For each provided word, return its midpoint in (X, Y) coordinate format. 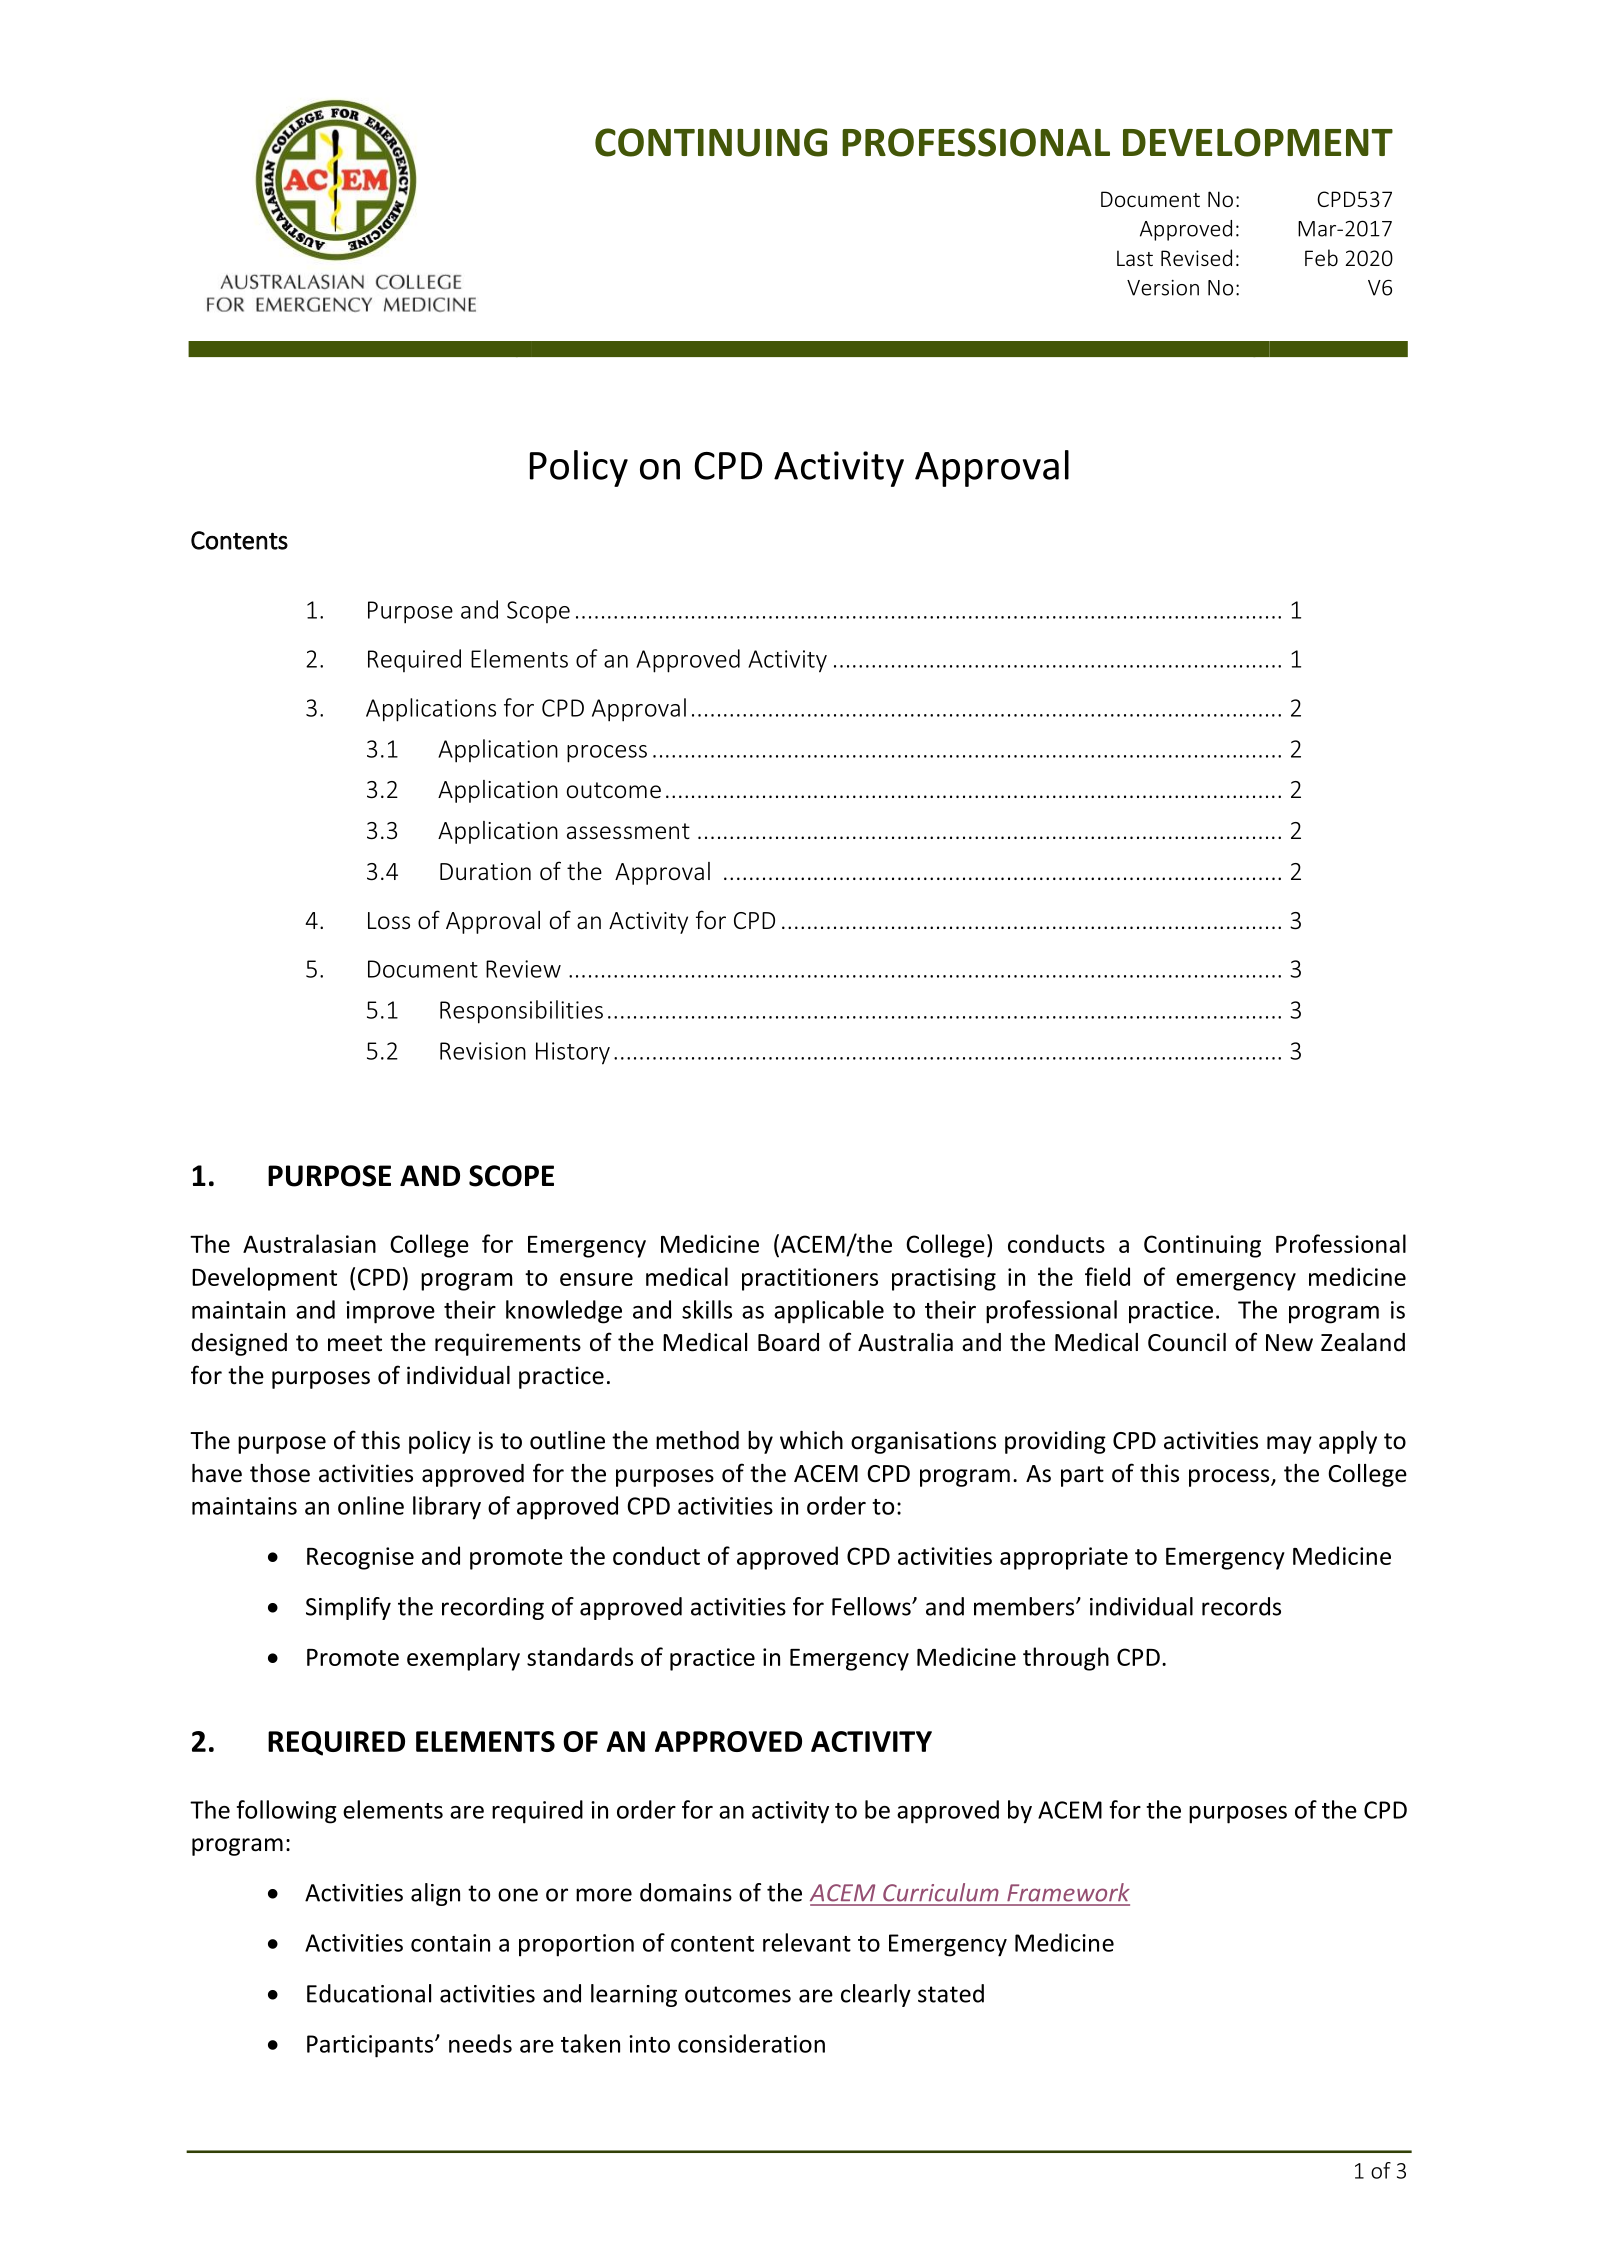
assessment (628, 831)
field (1107, 1276)
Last (1135, 258)
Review (523, 969)
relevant (807, 1942)
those (280, 1473)
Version (1163, 288)
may (1289, 1445)
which (811, 1440)
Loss (389, 921)
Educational (369, 1993)
